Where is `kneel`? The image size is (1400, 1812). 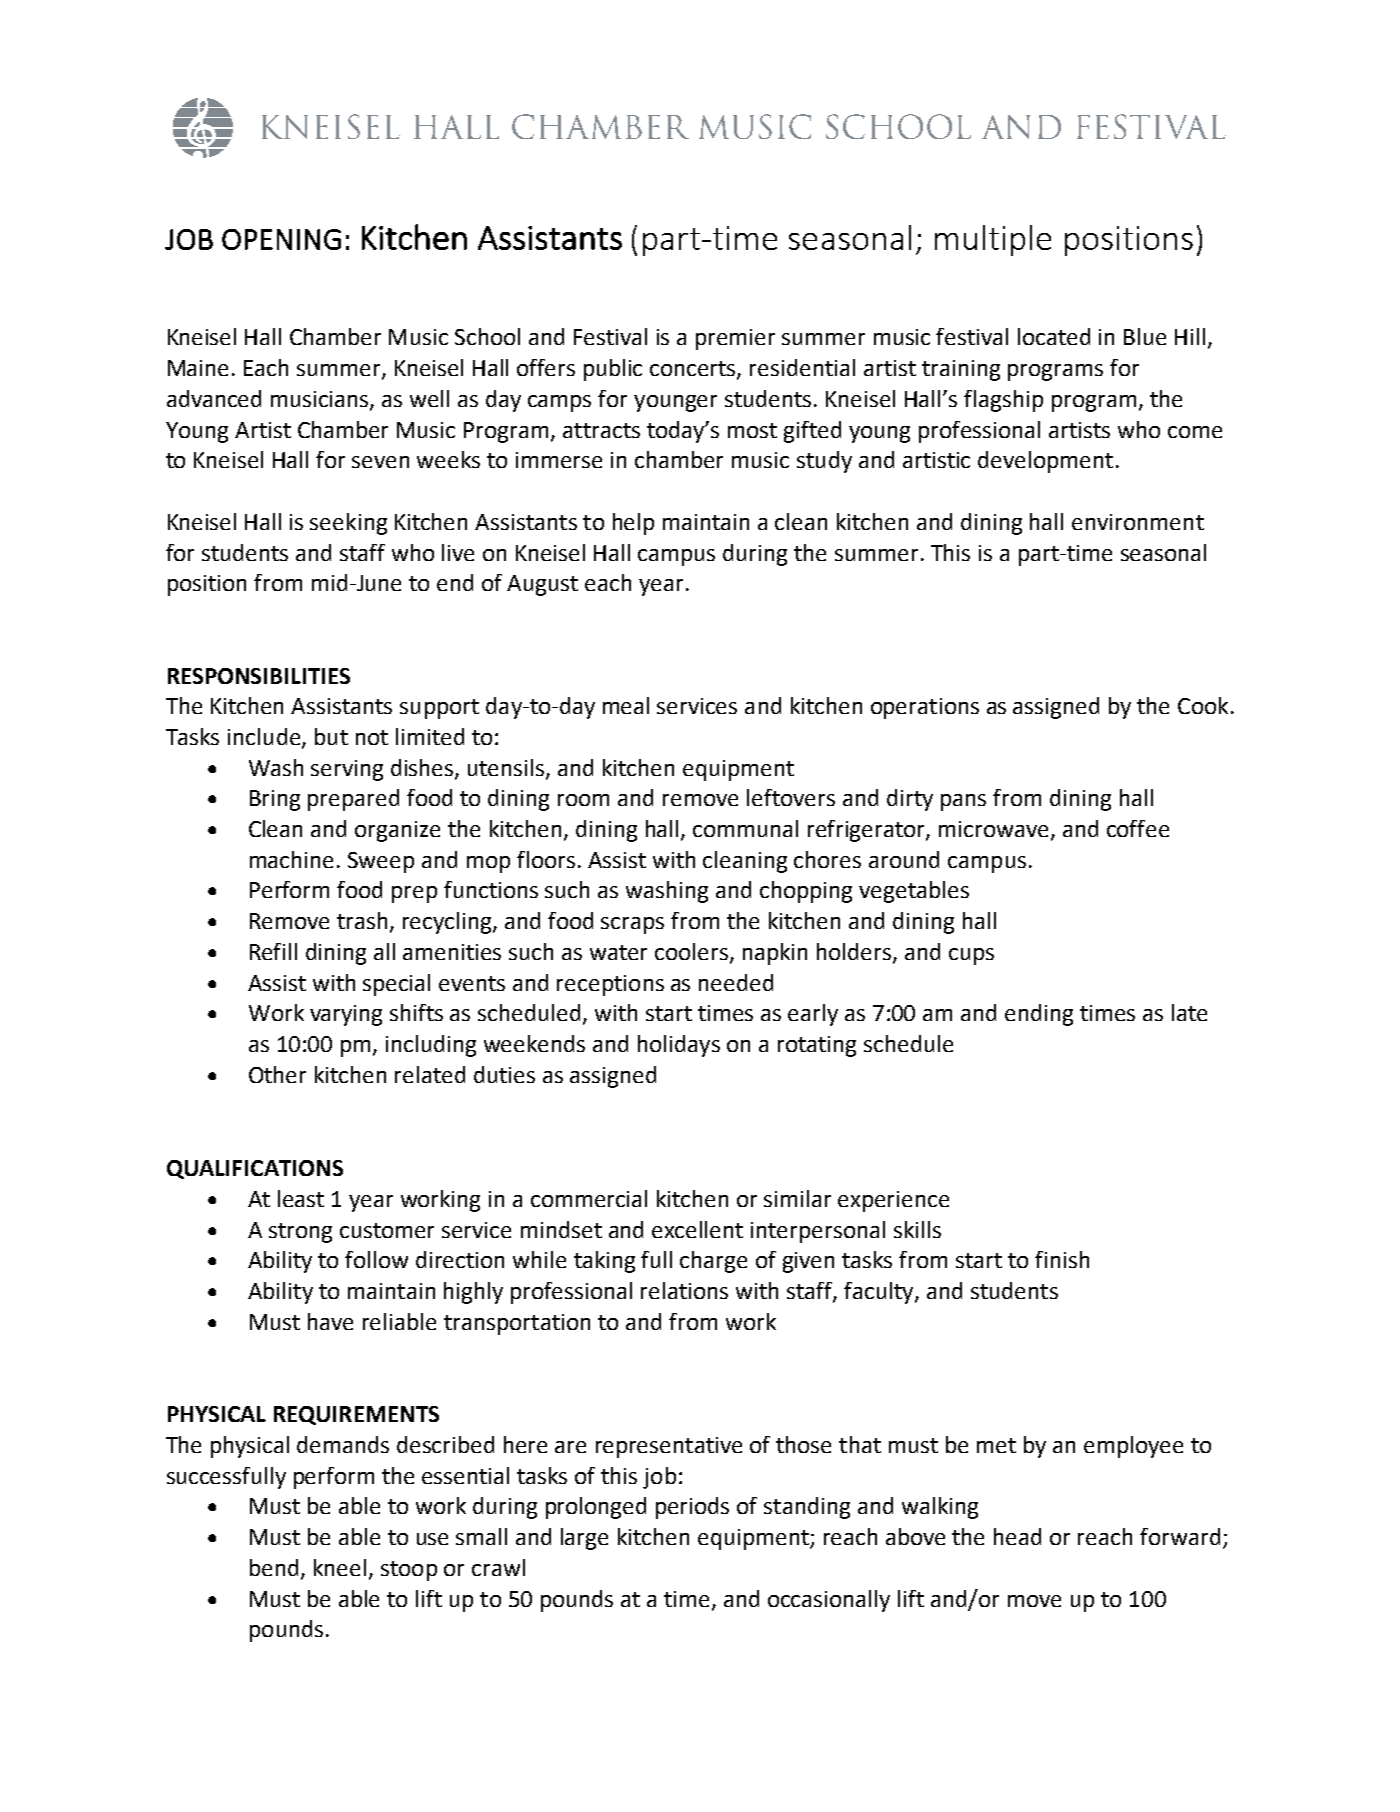 kneel is located at coordinates (340, 1567).
